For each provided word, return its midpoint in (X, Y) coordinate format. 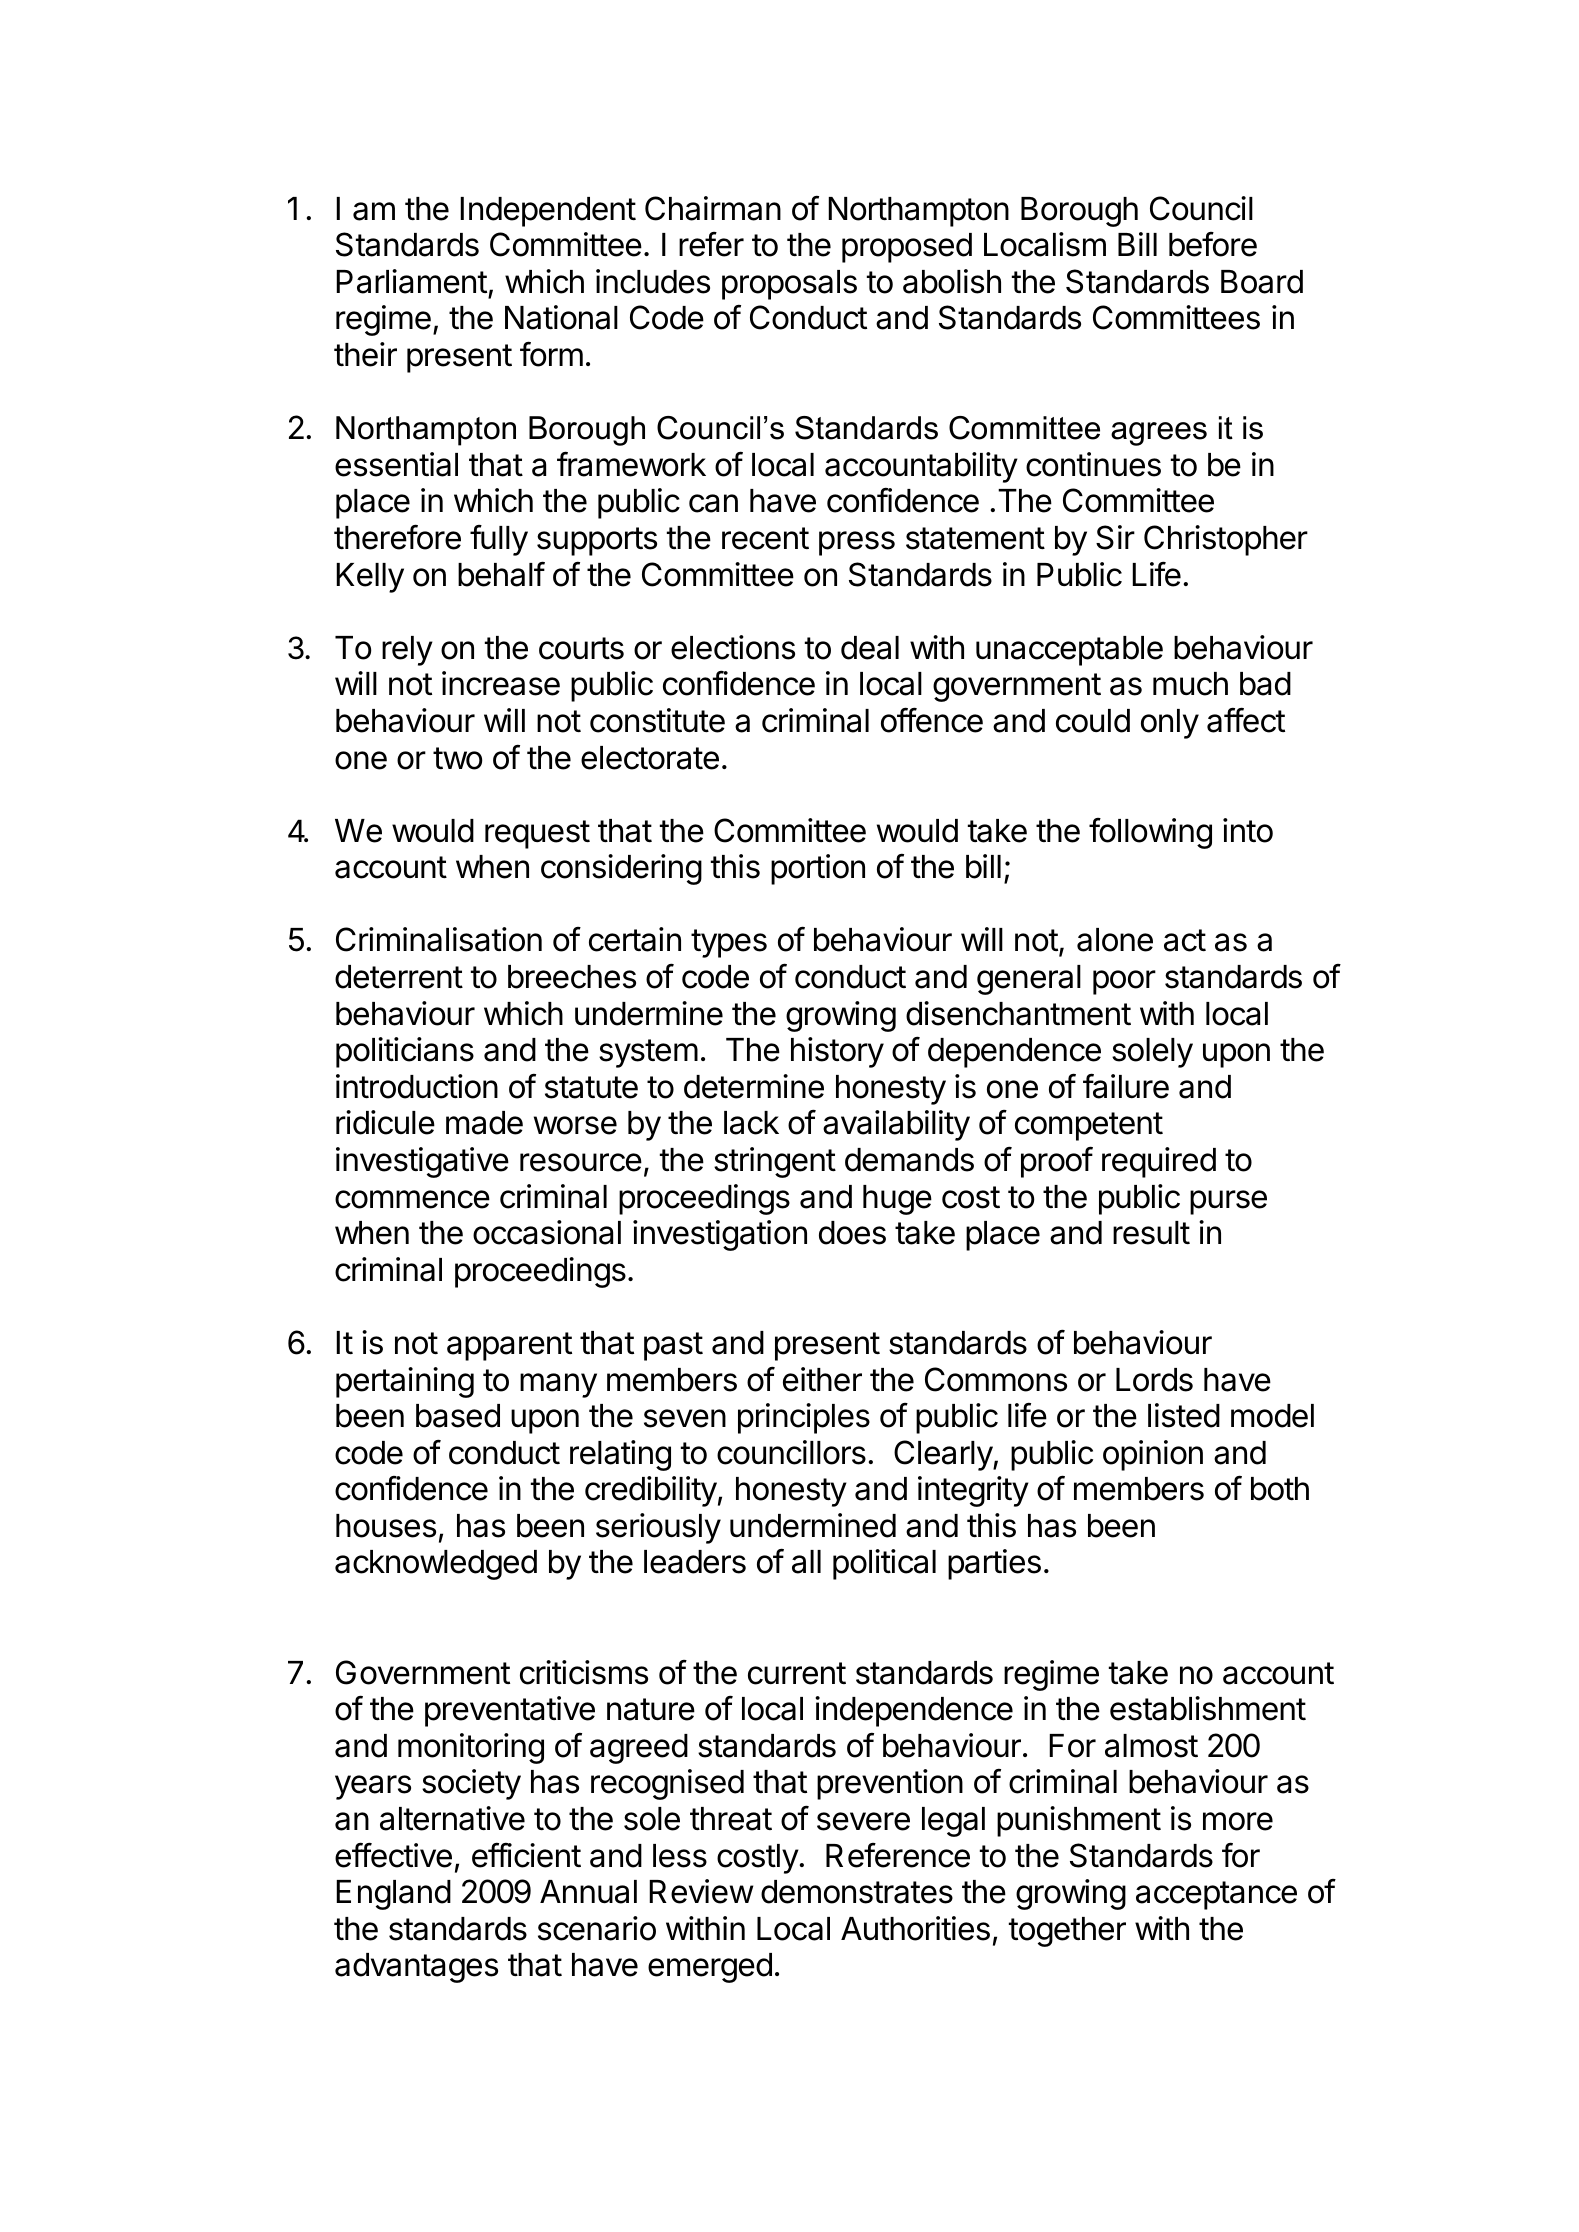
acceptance (1216, 1895)
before (1213, 244)
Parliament (411, 281)
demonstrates (857, 1892)
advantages (416, 1968)
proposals (789, 285)
